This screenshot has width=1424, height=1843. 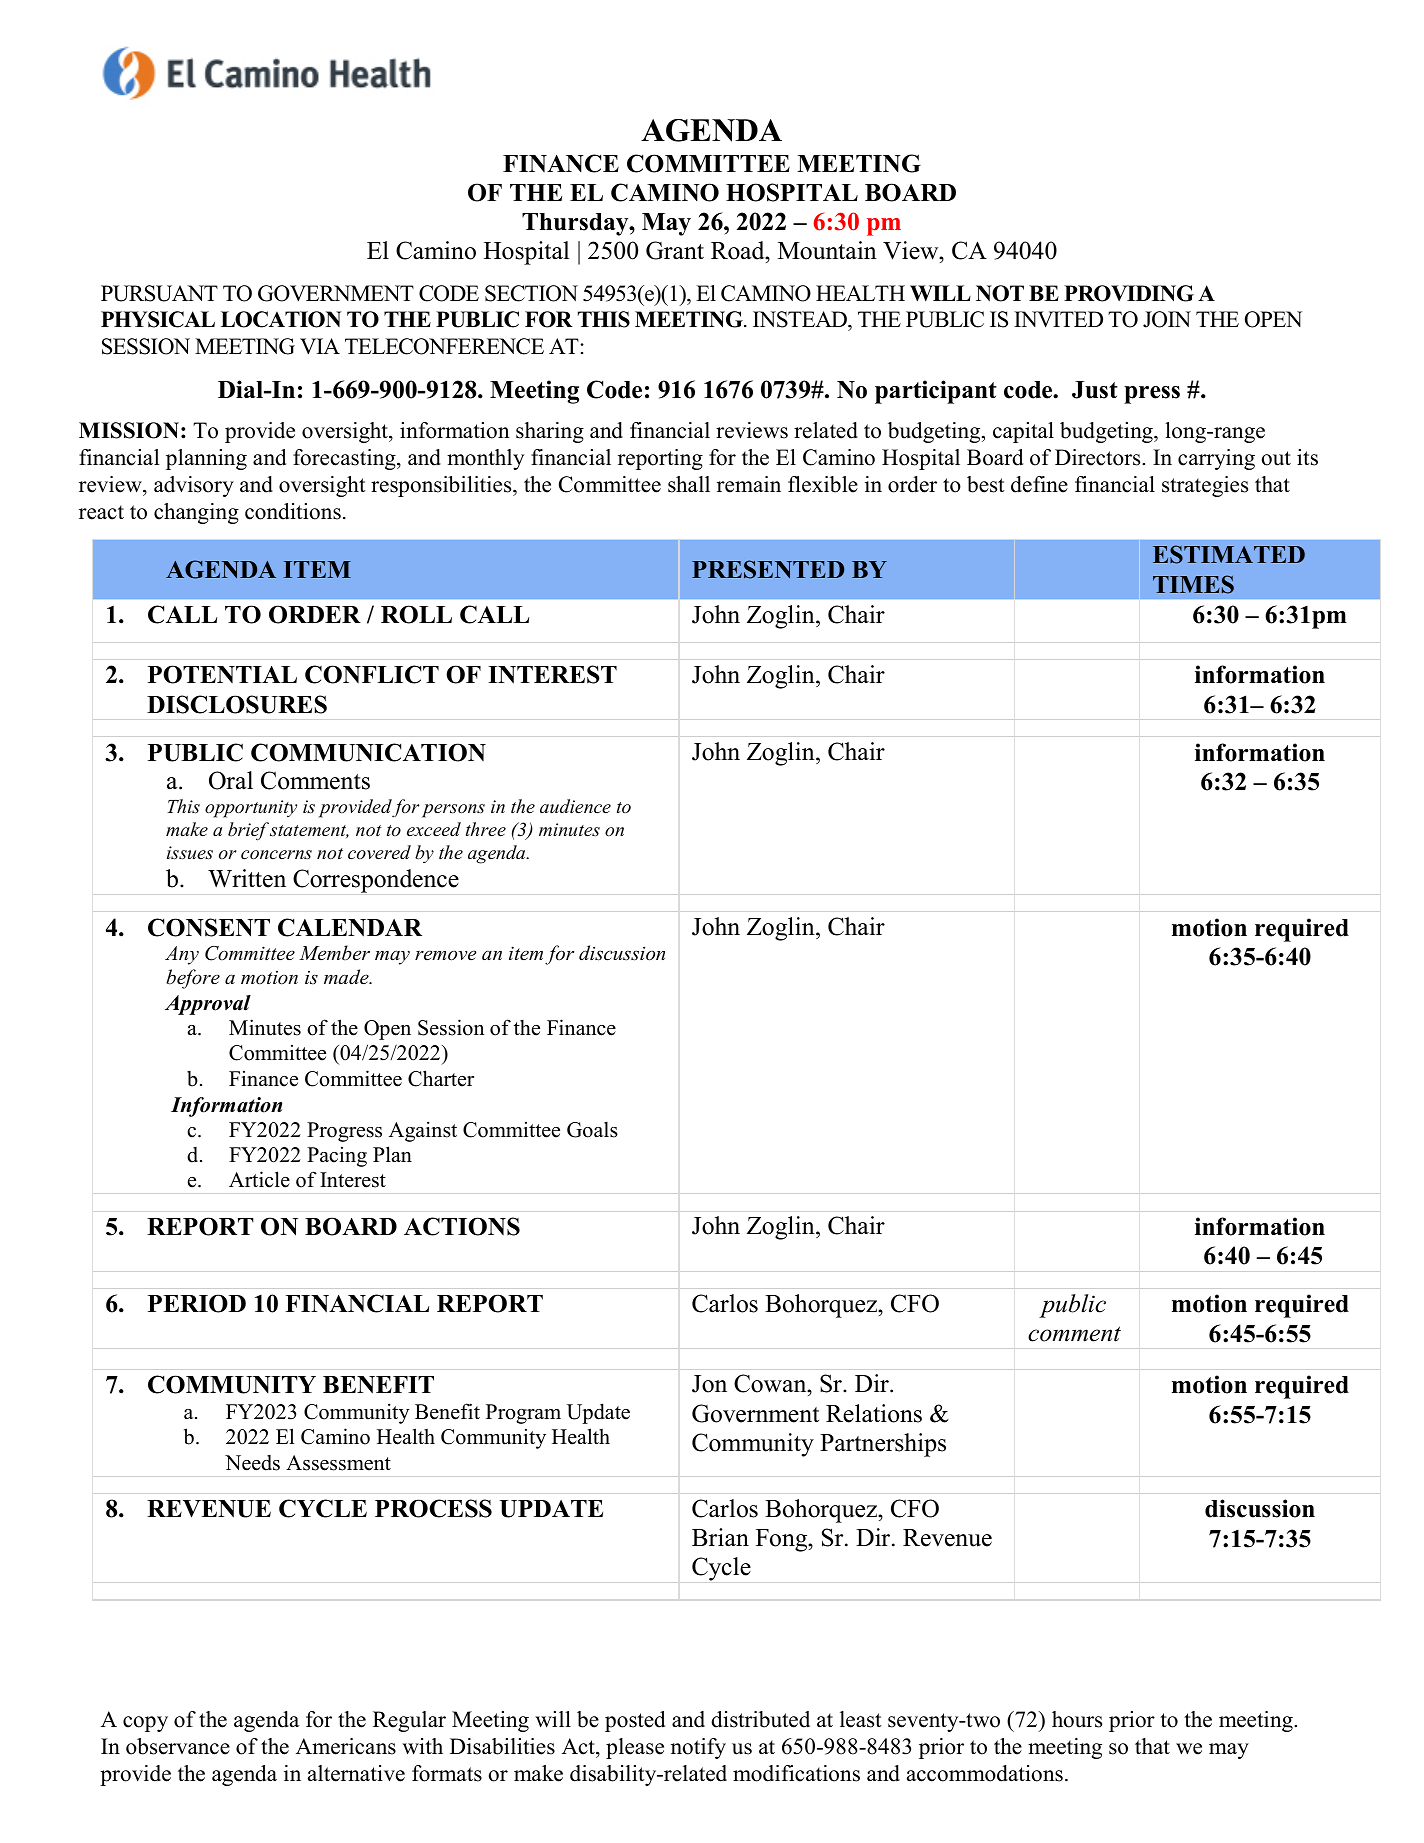 I want to click on observance, so click(x=178, y=1746).
